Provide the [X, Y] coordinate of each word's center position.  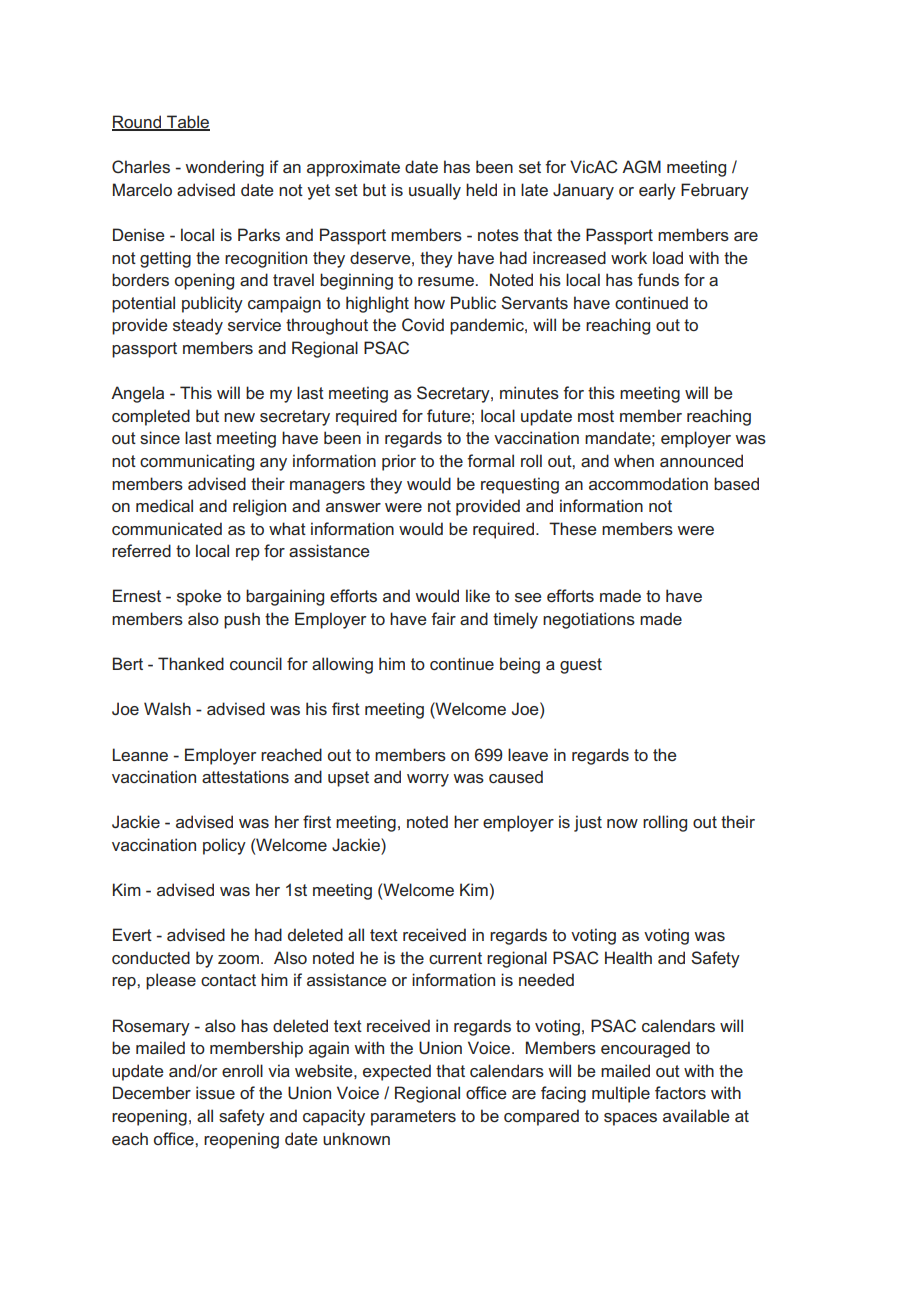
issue [215, 1092]
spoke [199, 597]
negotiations [589, 620]
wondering [224, 168]
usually [435, 191]
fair [443, 618]
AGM [641, 166]
